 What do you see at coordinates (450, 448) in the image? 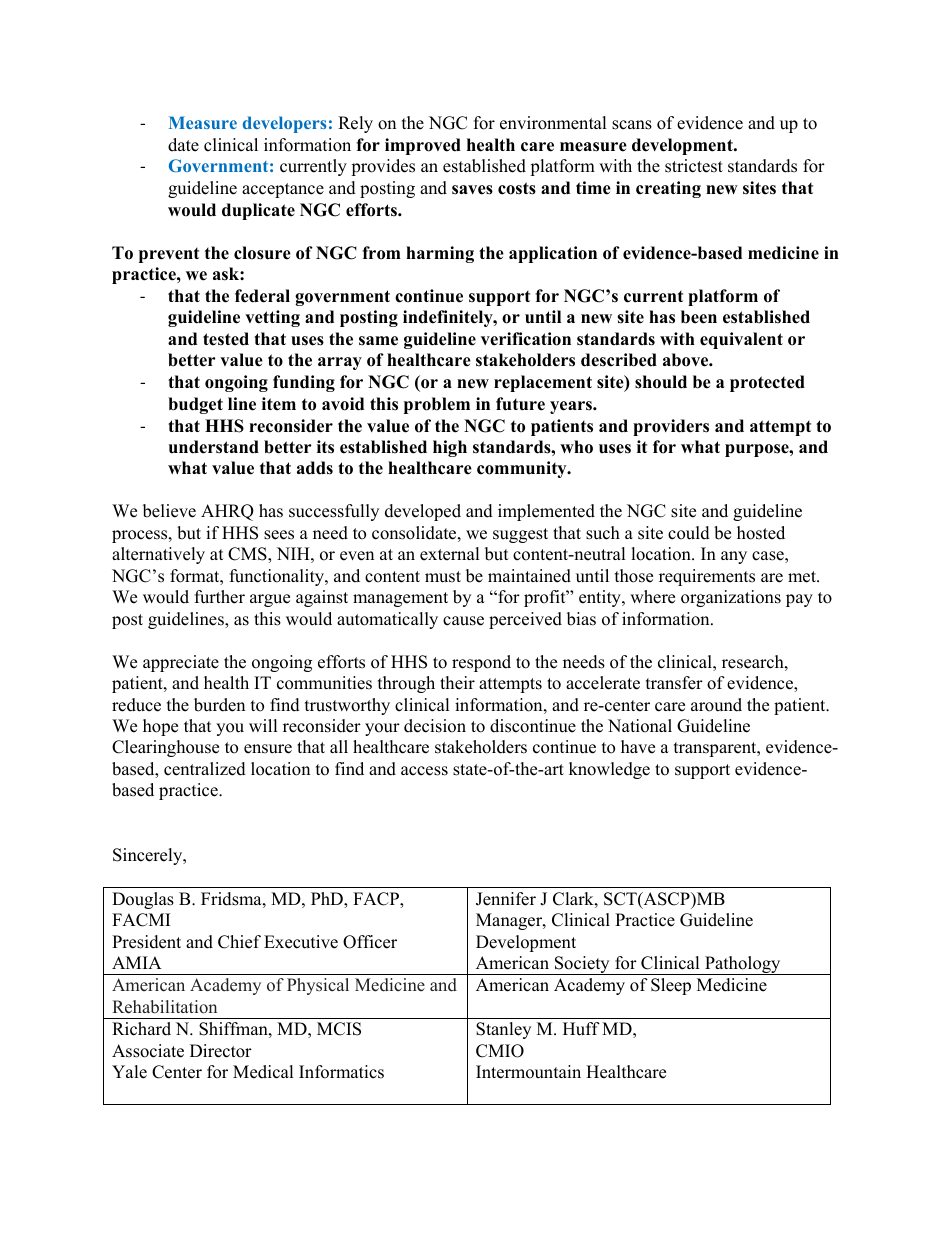
I see `high` at bounding box center [450, 448].
